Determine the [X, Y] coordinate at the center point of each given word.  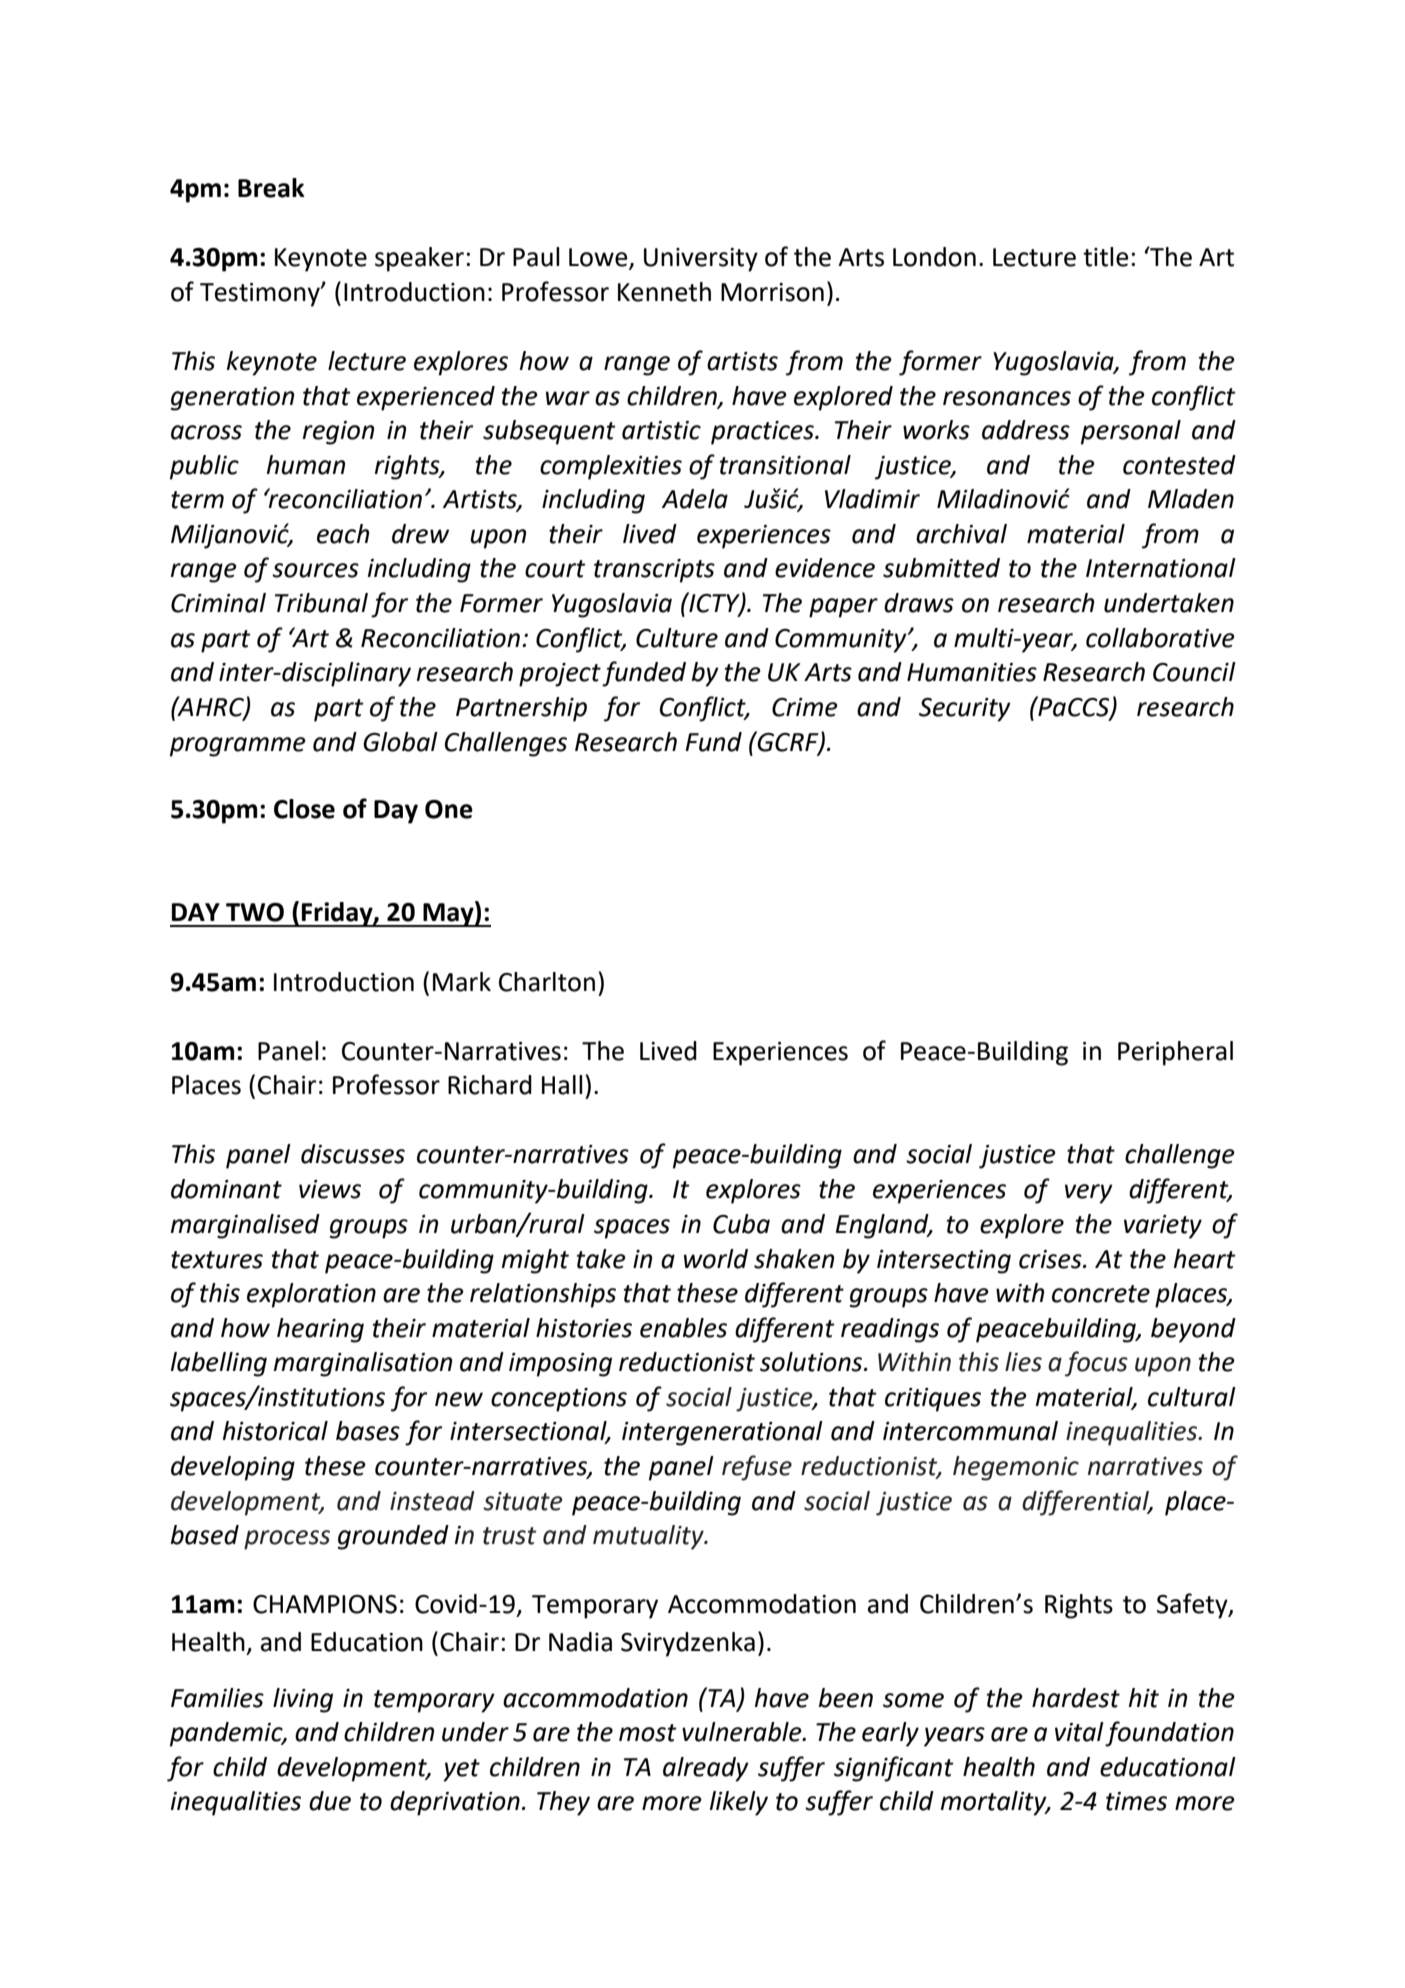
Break [271, 188]
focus [1096, 1364]
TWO [255, 912]
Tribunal [321, 603]
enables [683, 1328]
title [1106, 257]
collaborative [1160, 638]
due [330, 1801]
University [701, 260]
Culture [677, 638]
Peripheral [1175, 1053]
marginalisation [363, 1364]
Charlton [547, 982]
